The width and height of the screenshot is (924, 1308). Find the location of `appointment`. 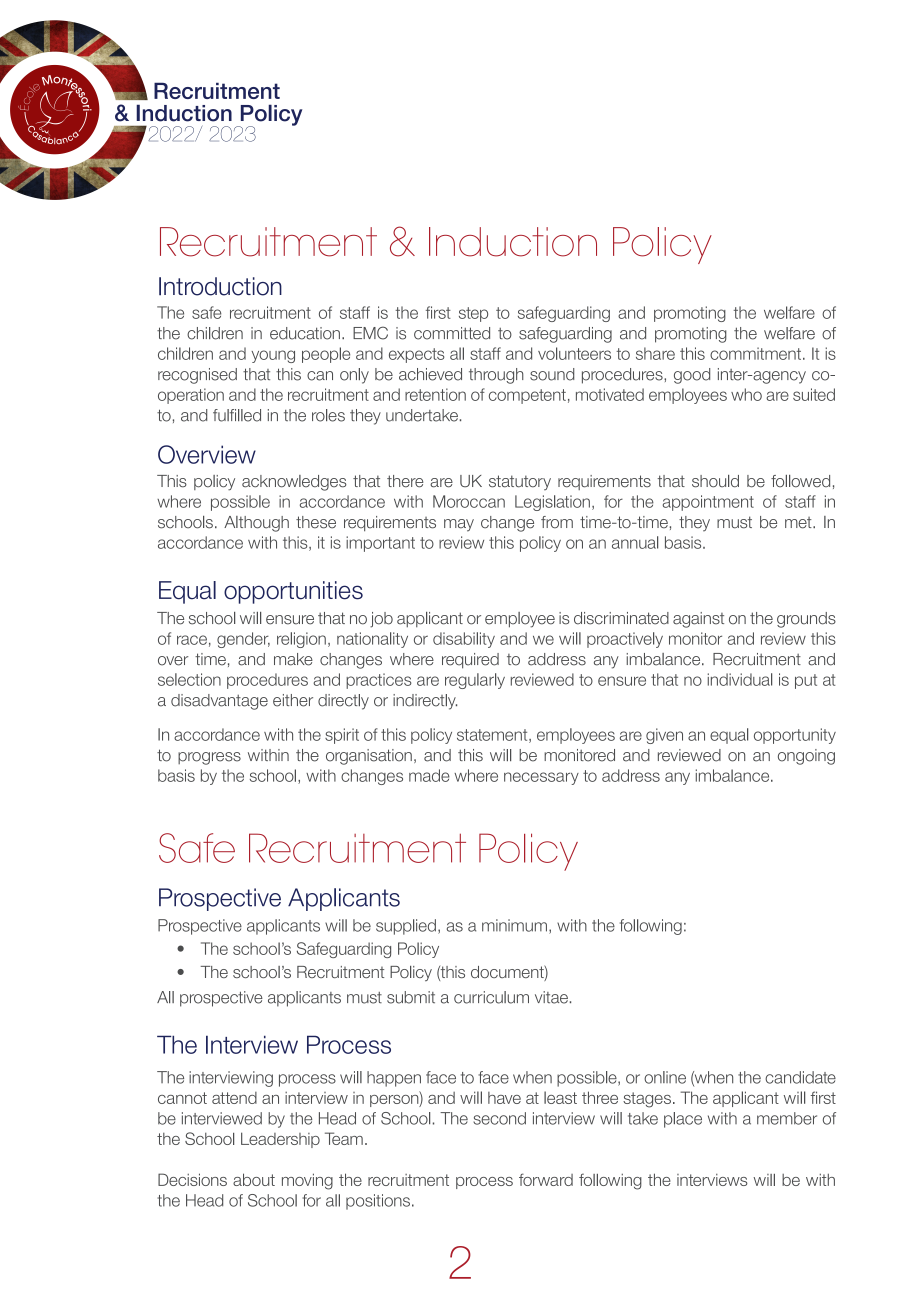

appointment is located at coordinates (708, 503).
